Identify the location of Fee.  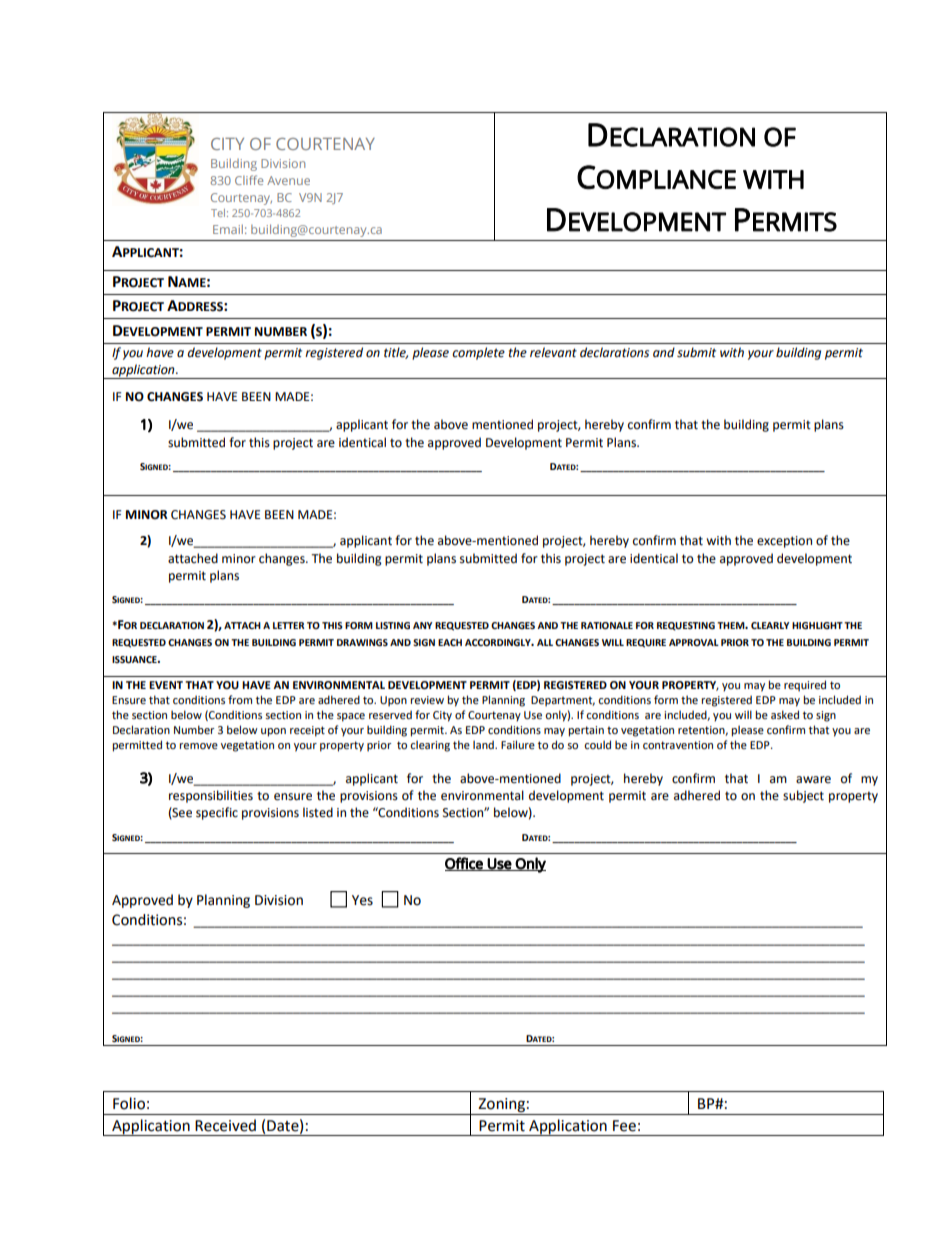
(624, 1126).
